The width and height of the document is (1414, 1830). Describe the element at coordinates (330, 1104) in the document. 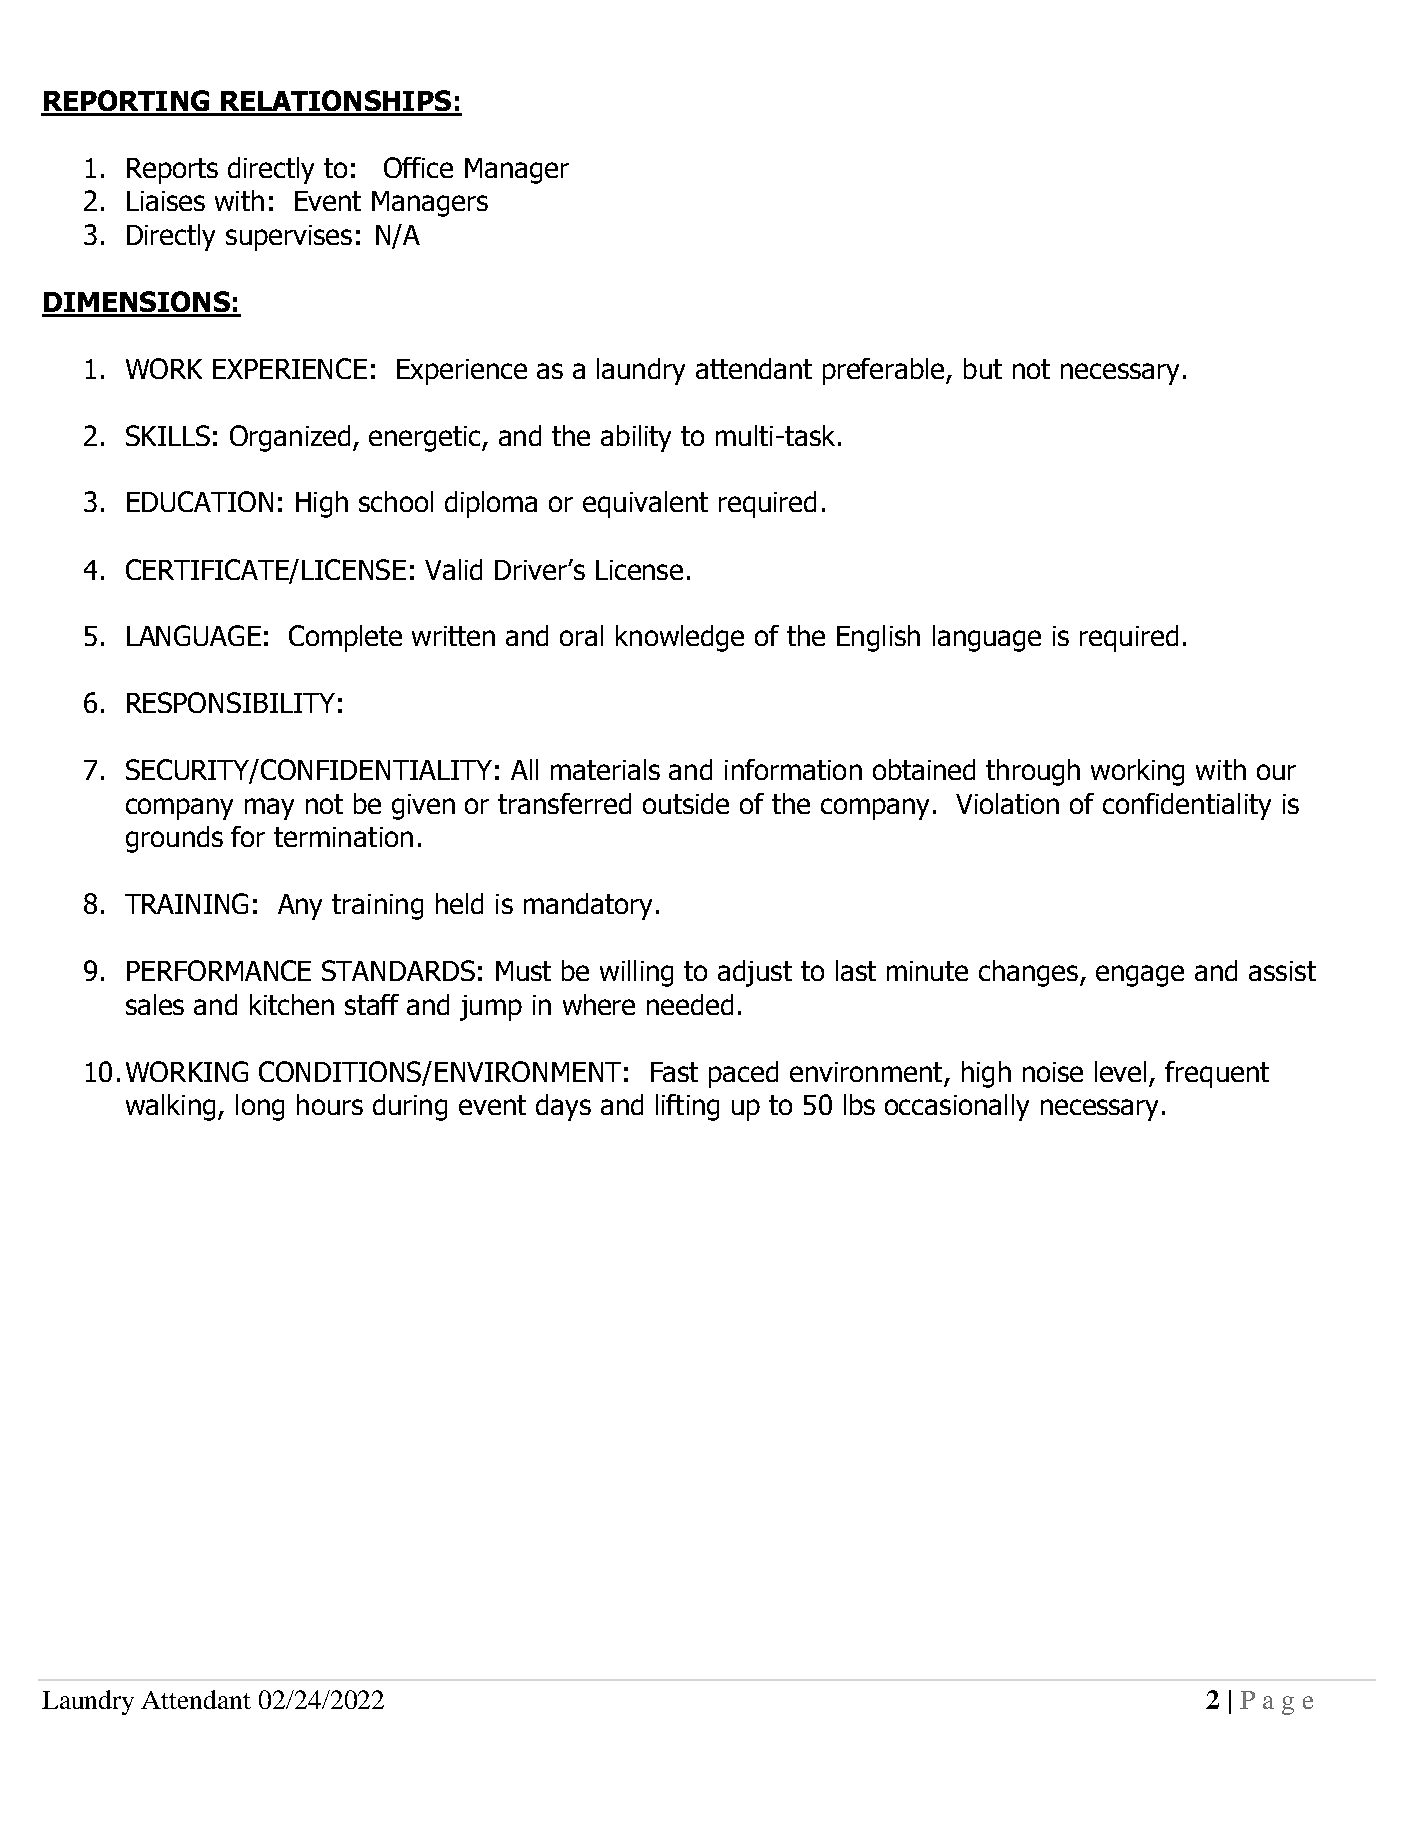

I see `hours` at that location.
